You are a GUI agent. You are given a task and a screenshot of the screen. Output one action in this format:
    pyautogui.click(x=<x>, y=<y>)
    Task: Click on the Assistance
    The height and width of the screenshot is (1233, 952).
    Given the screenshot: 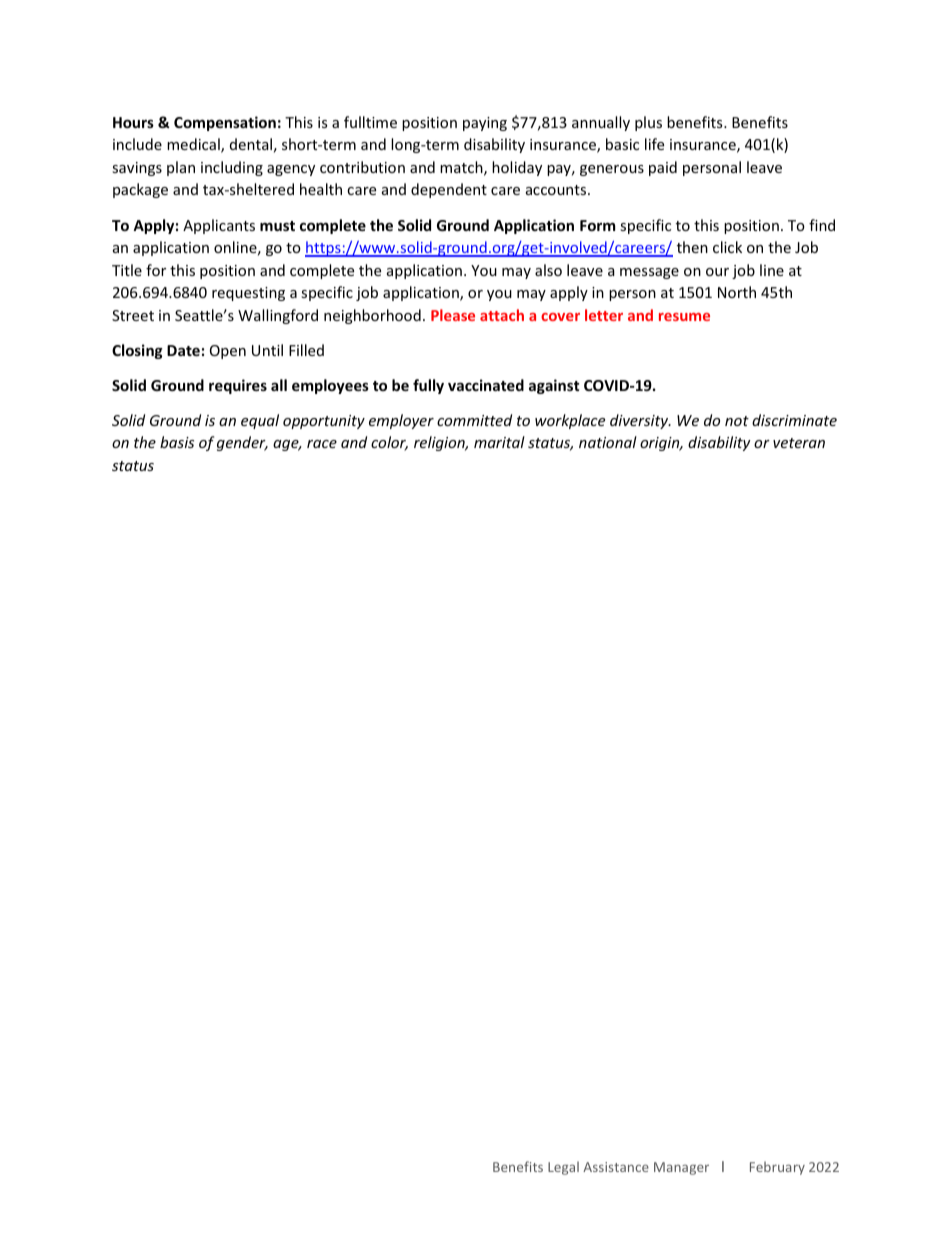 What is the action you would take?
    pyautogui.click(x=616, y=1167)
